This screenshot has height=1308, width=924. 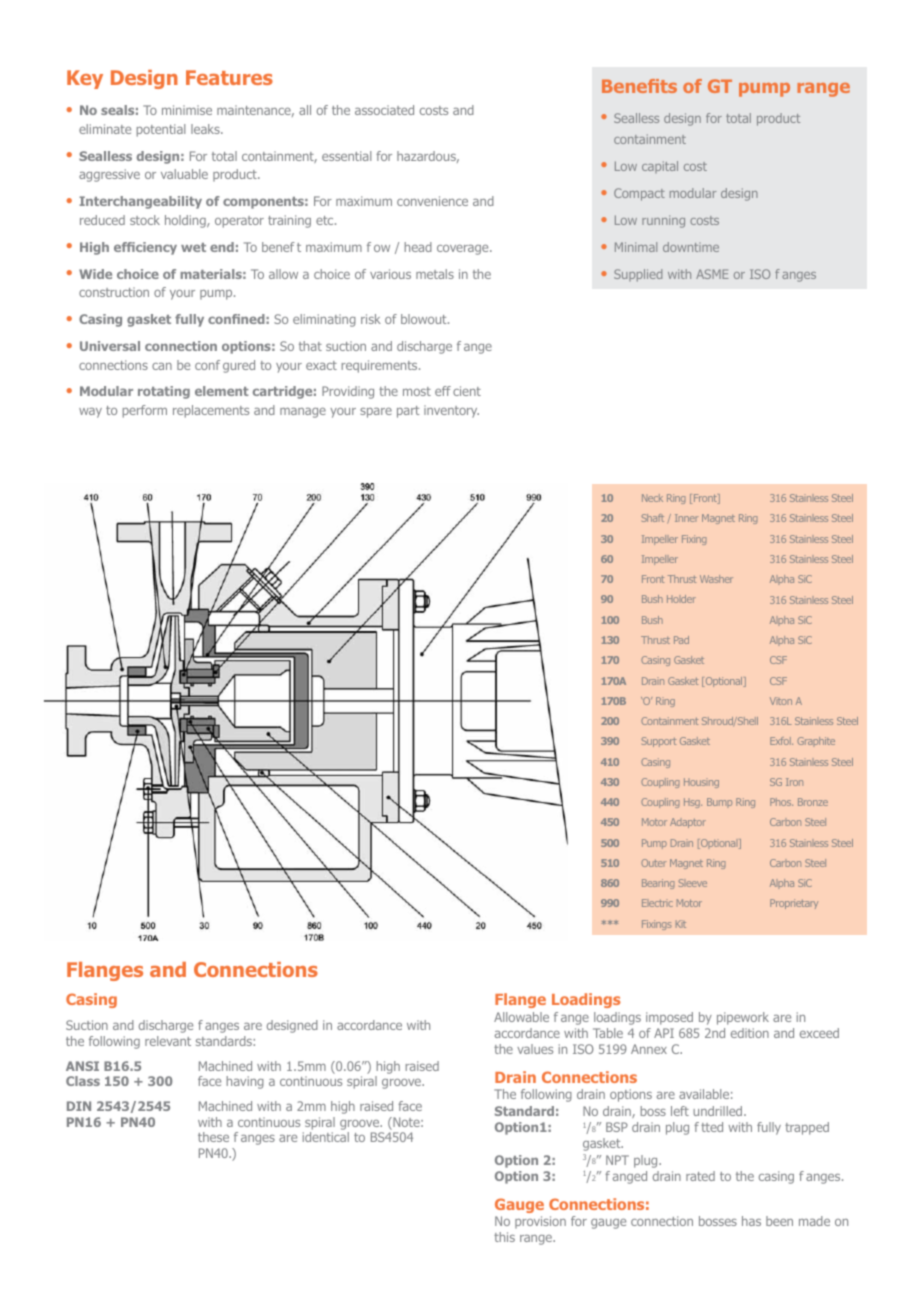 I want to click on associated, so click(x=384, y=110).
